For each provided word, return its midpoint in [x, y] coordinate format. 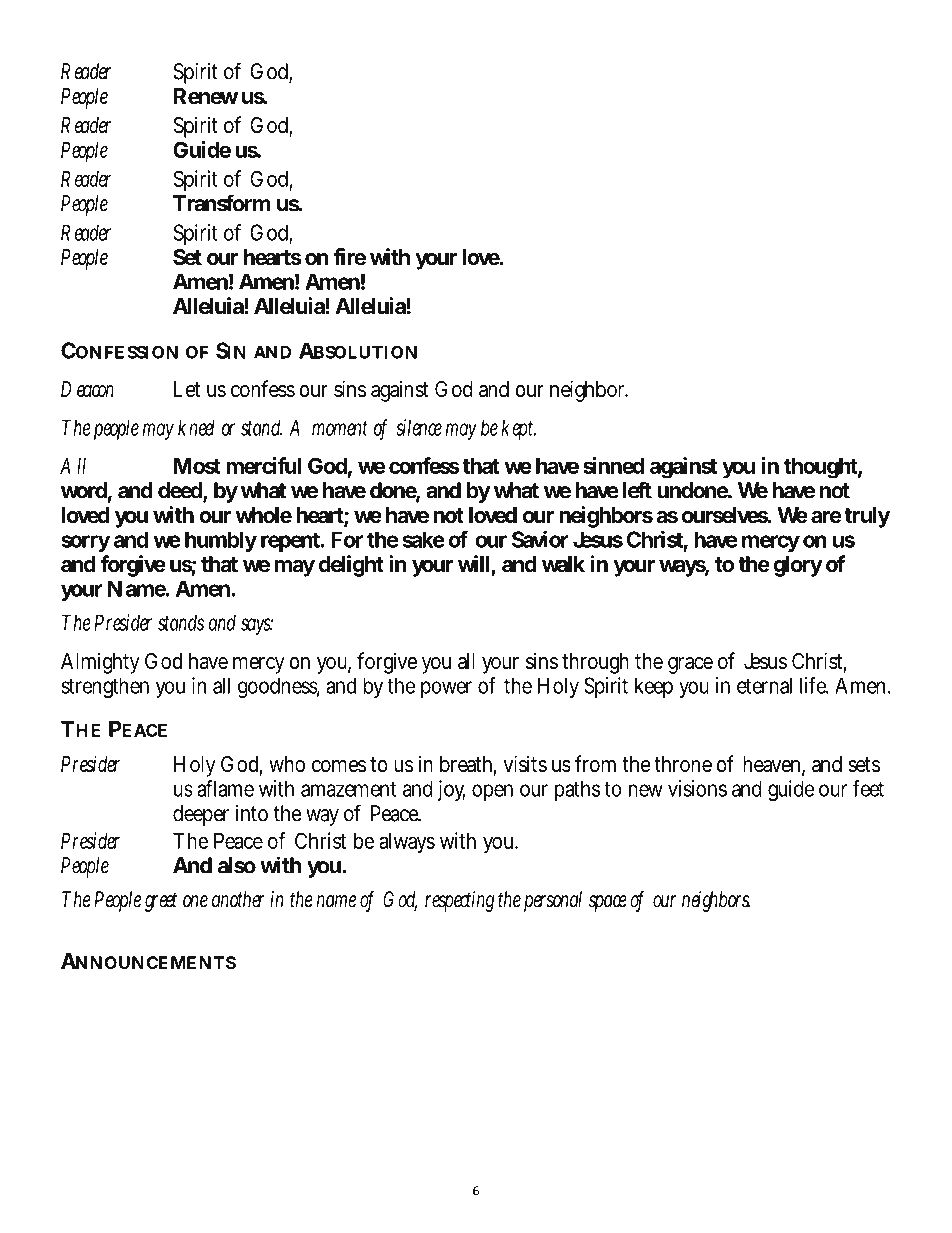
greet [161, 902]
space [608, 903]
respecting [459, 901]
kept [519, 430]
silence [419, 427]
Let [187, 389]
